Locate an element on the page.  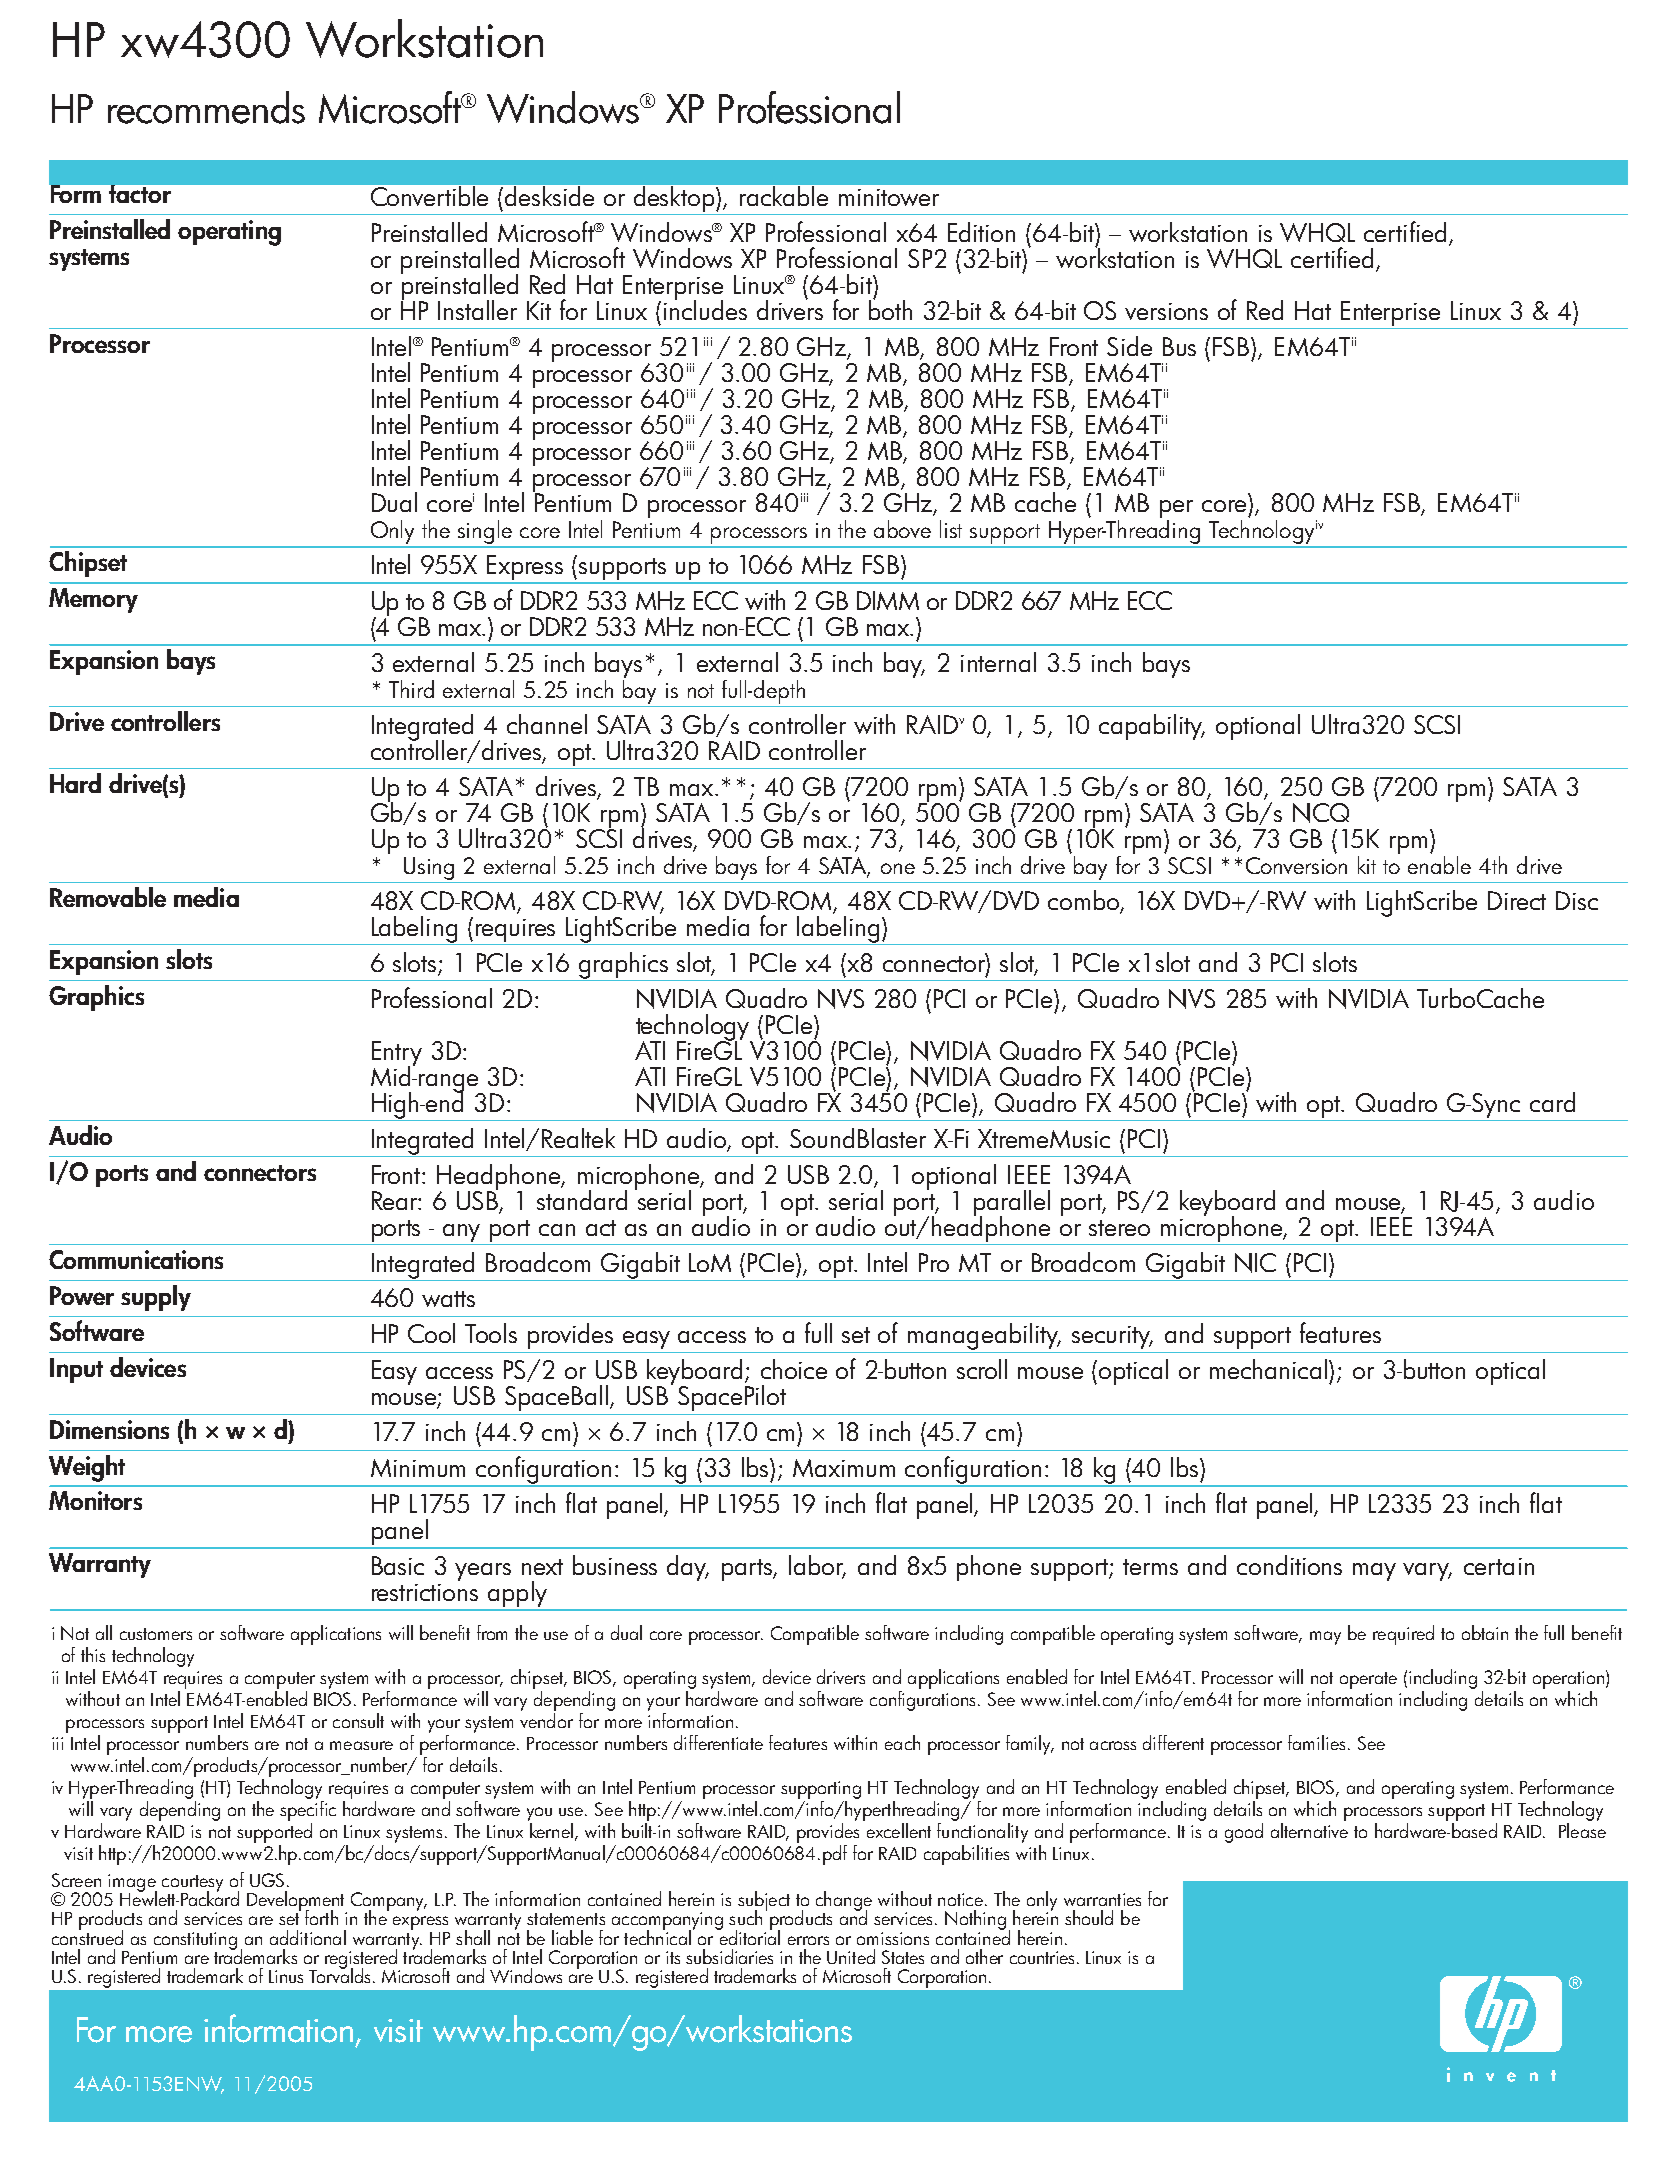
recommends is located at coordinates (206, 107).
